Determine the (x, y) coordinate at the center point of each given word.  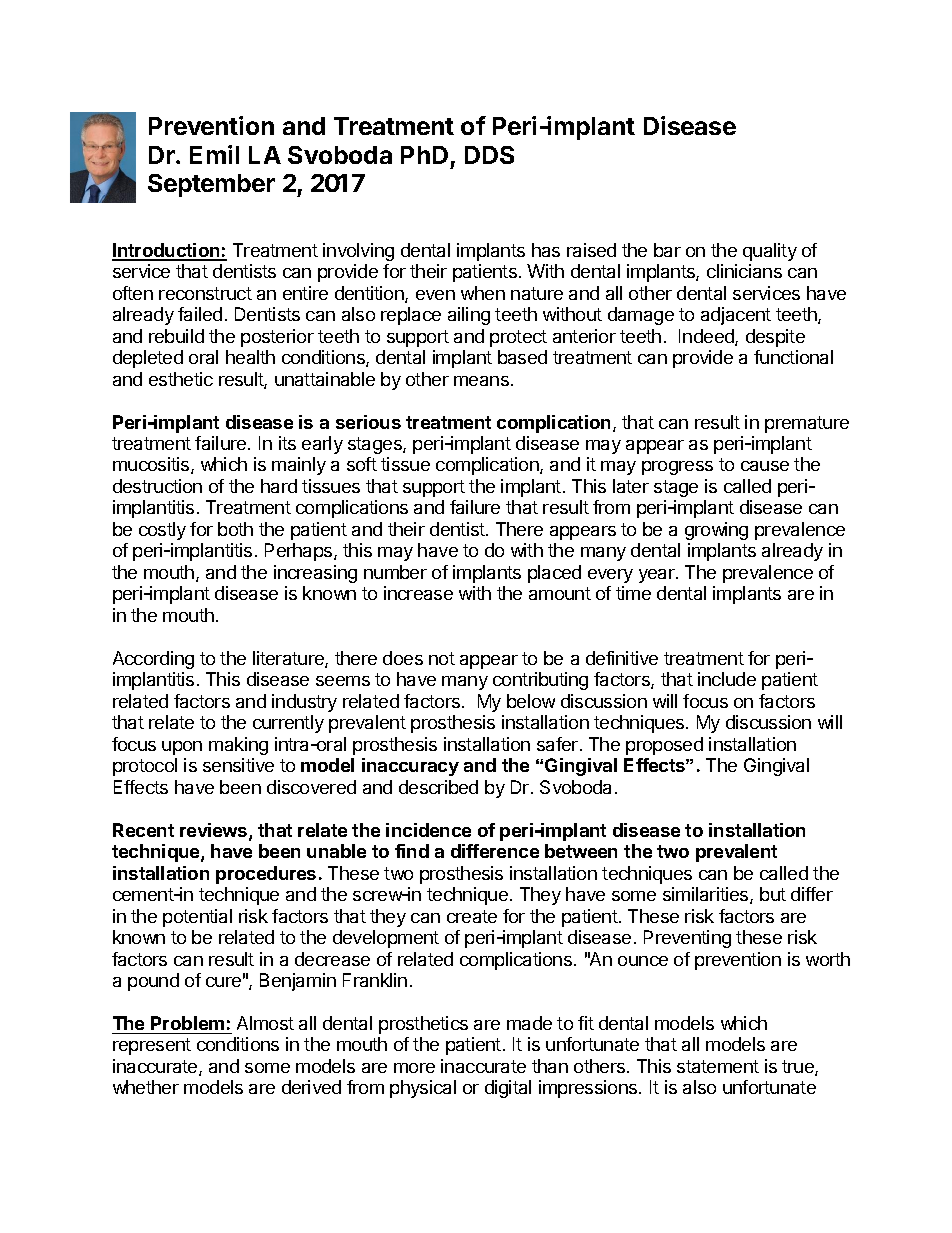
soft (362, 464)
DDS (489, 155)
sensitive (238, 765)
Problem (187, 1023)
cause (765, 466)
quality (770, 252)
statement (718, 1066)
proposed (664, 746)
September (211, 185)
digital (508, 1089)
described (438, 787)
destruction (157, 486)
